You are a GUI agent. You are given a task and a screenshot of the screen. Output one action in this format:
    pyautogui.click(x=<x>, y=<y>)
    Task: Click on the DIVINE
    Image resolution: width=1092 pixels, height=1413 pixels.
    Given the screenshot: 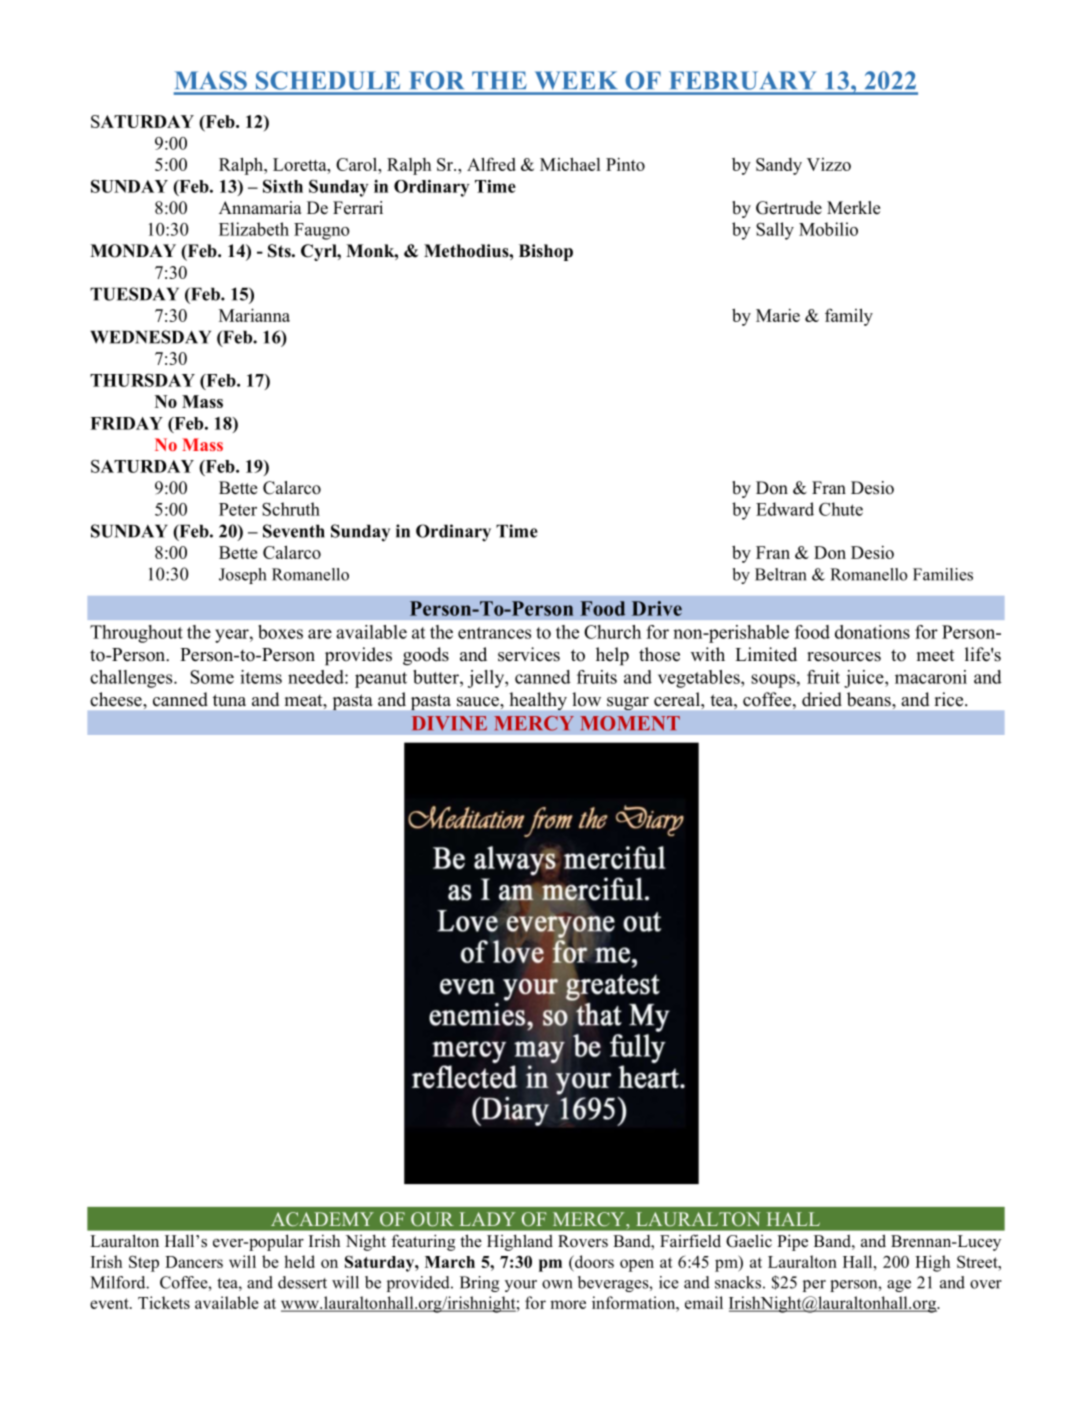 What is the action you would take?
    pyautogui.click(x=449, y=723)
